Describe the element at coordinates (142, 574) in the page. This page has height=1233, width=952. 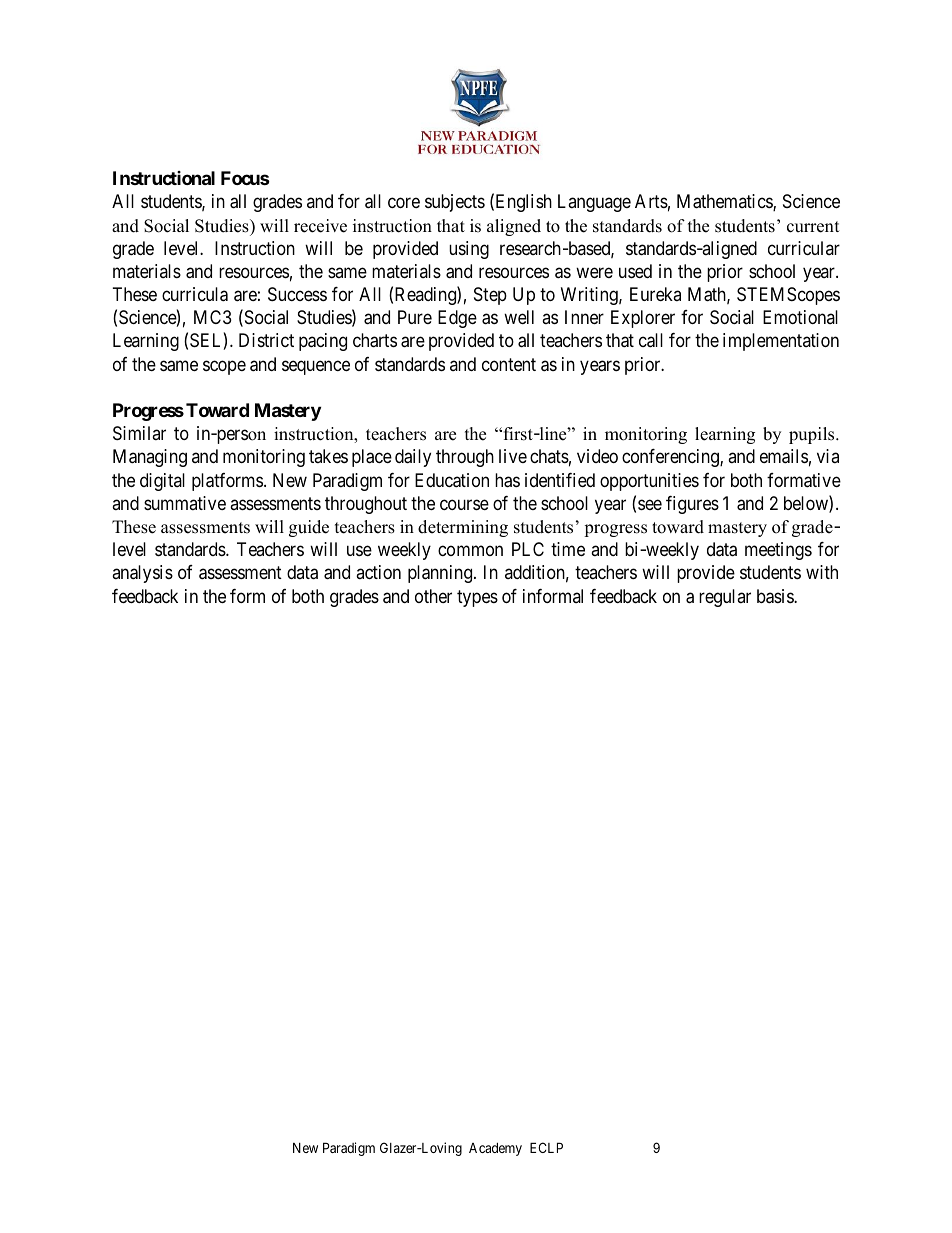
I see `analysis` at that location.
